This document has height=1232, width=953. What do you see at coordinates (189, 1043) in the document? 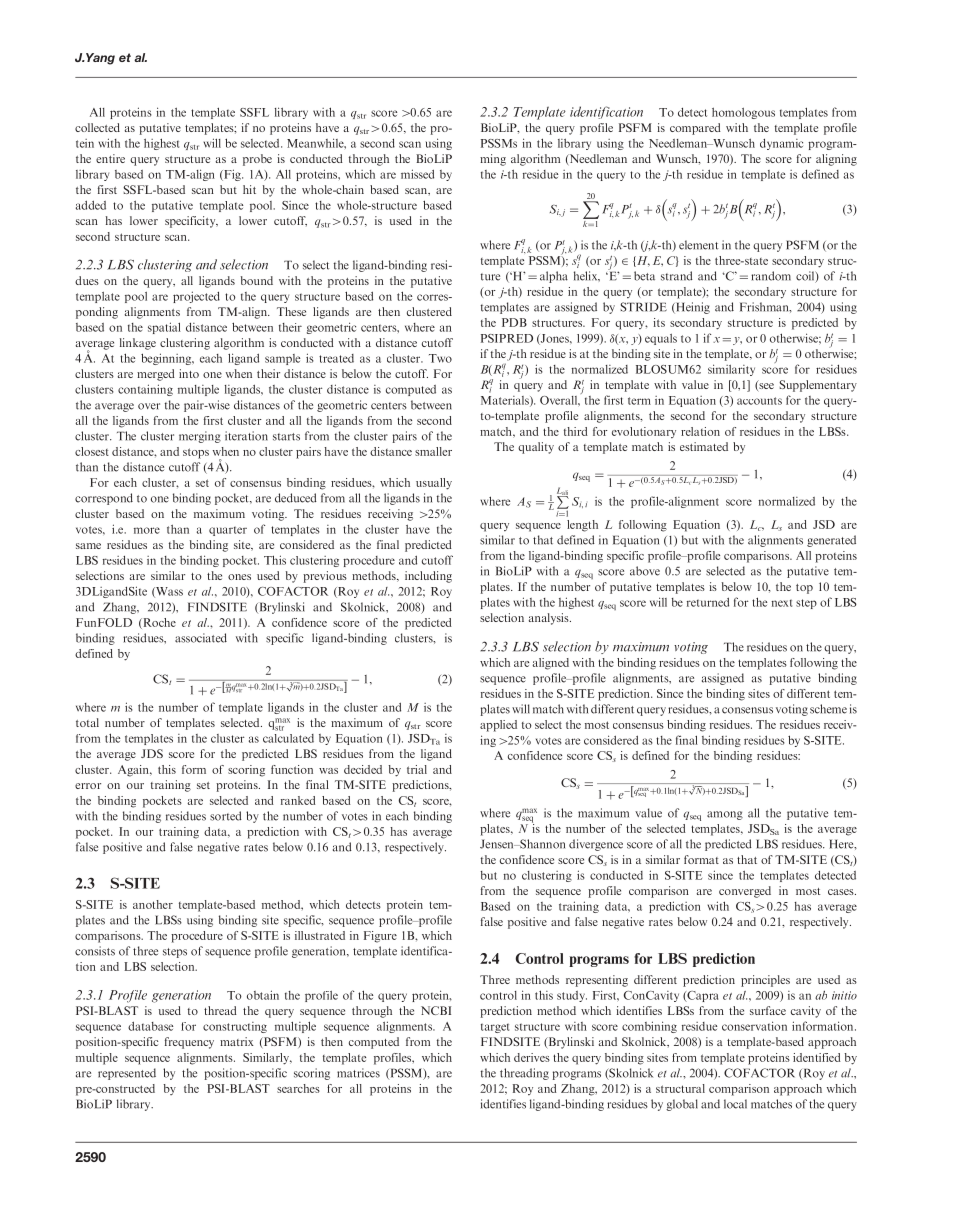
I see `frequency` at bounding box center [189, 1043].
